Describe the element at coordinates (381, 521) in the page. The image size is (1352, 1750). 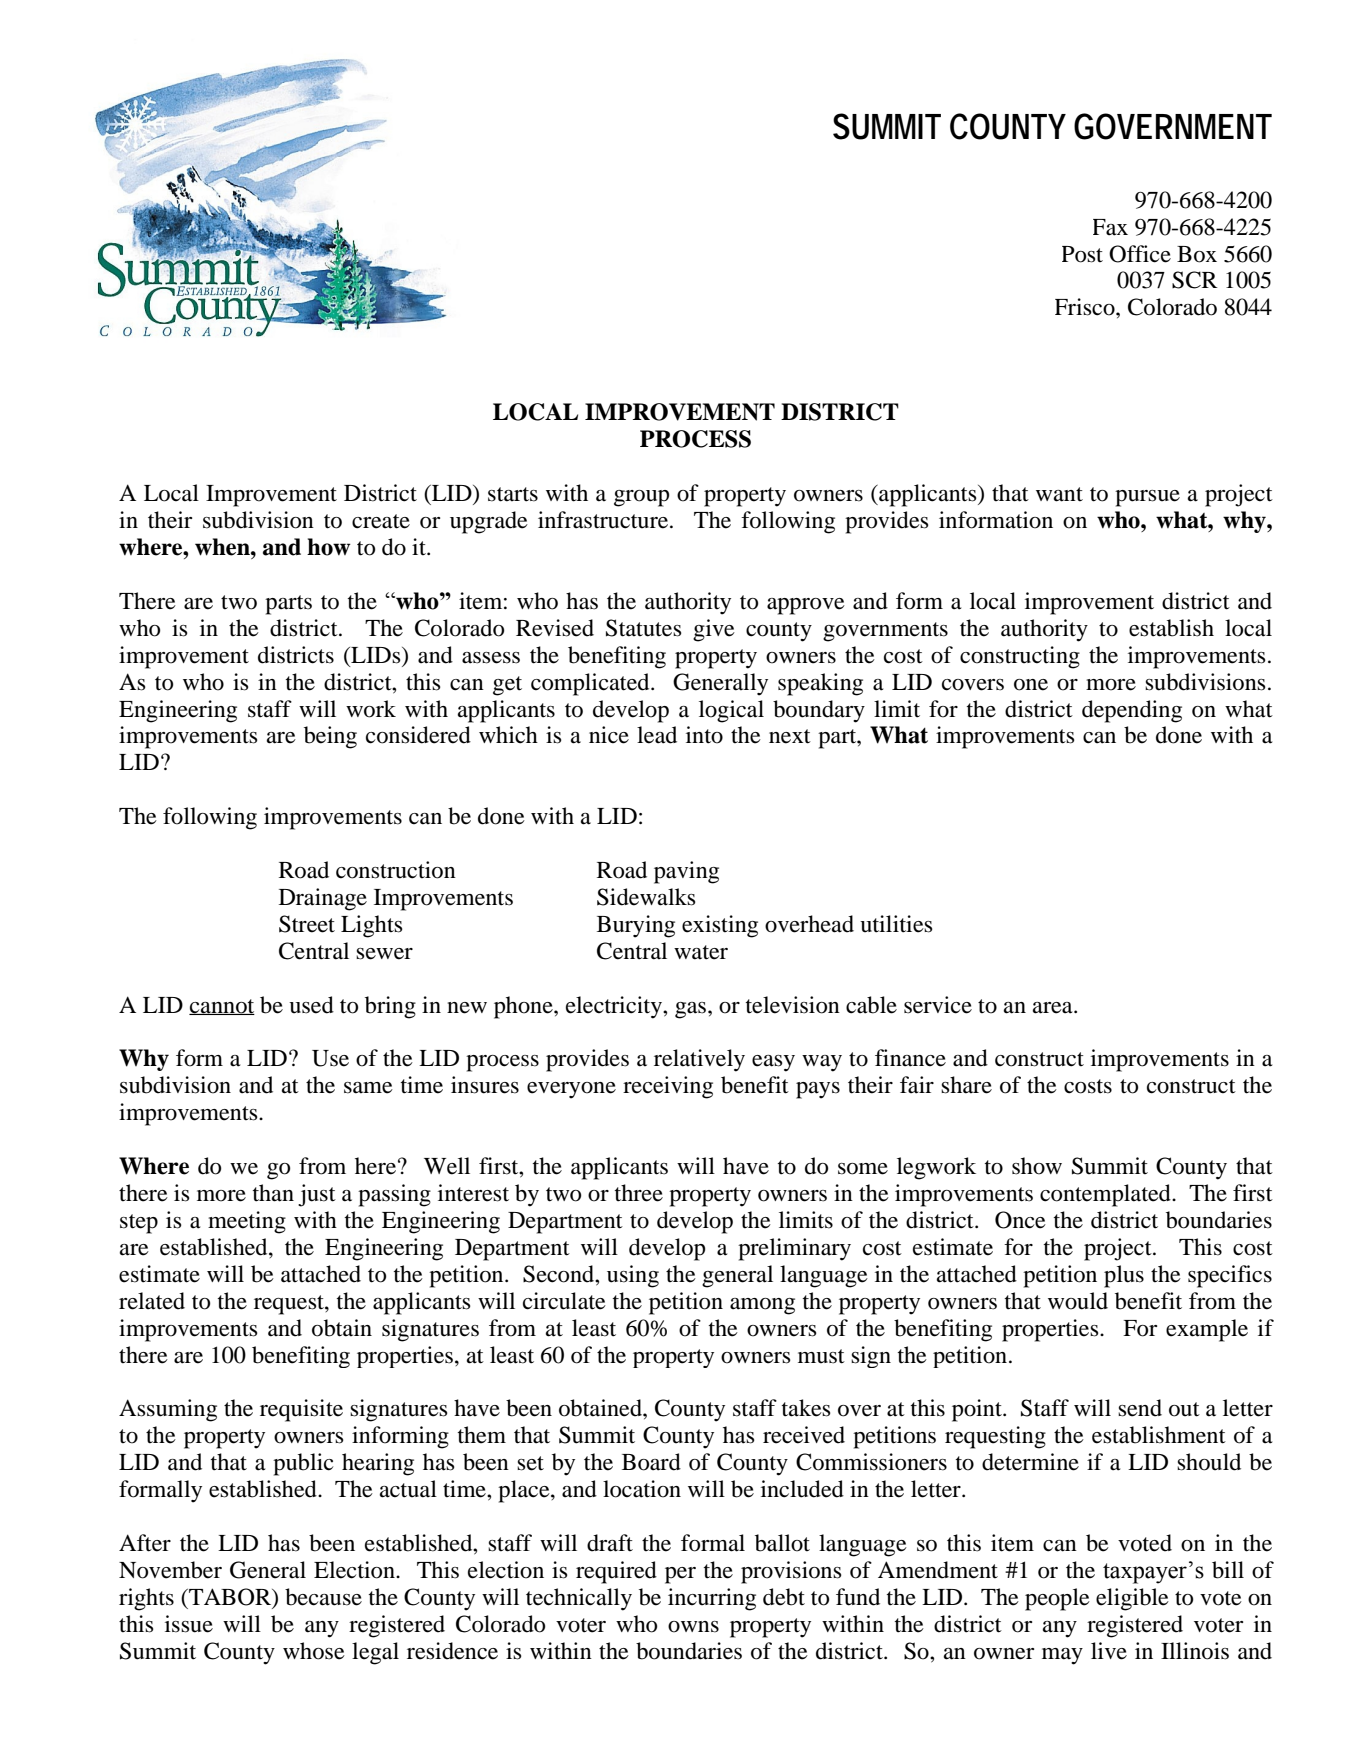
I see `create` at that location.
